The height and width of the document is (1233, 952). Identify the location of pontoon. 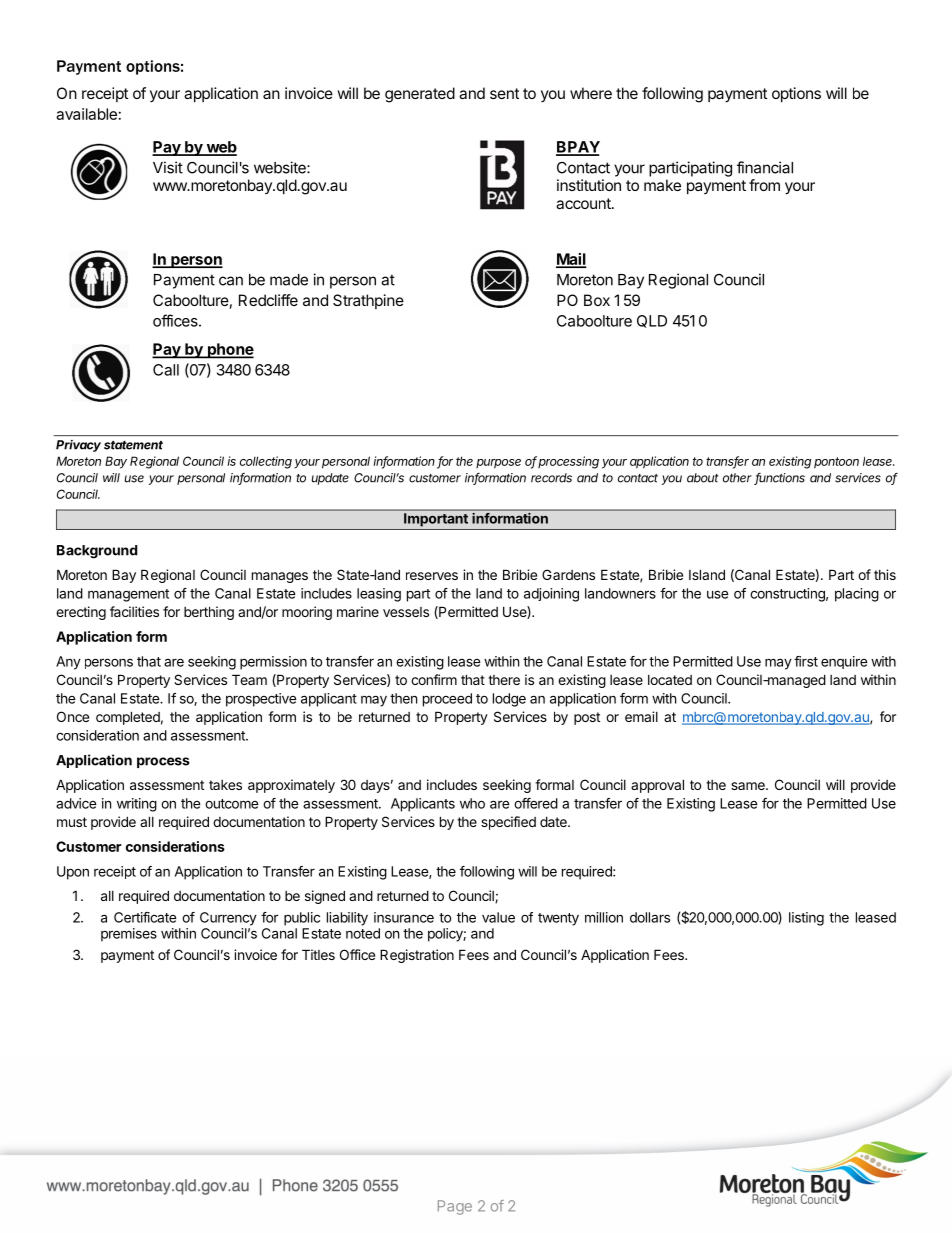
(836, 463).
